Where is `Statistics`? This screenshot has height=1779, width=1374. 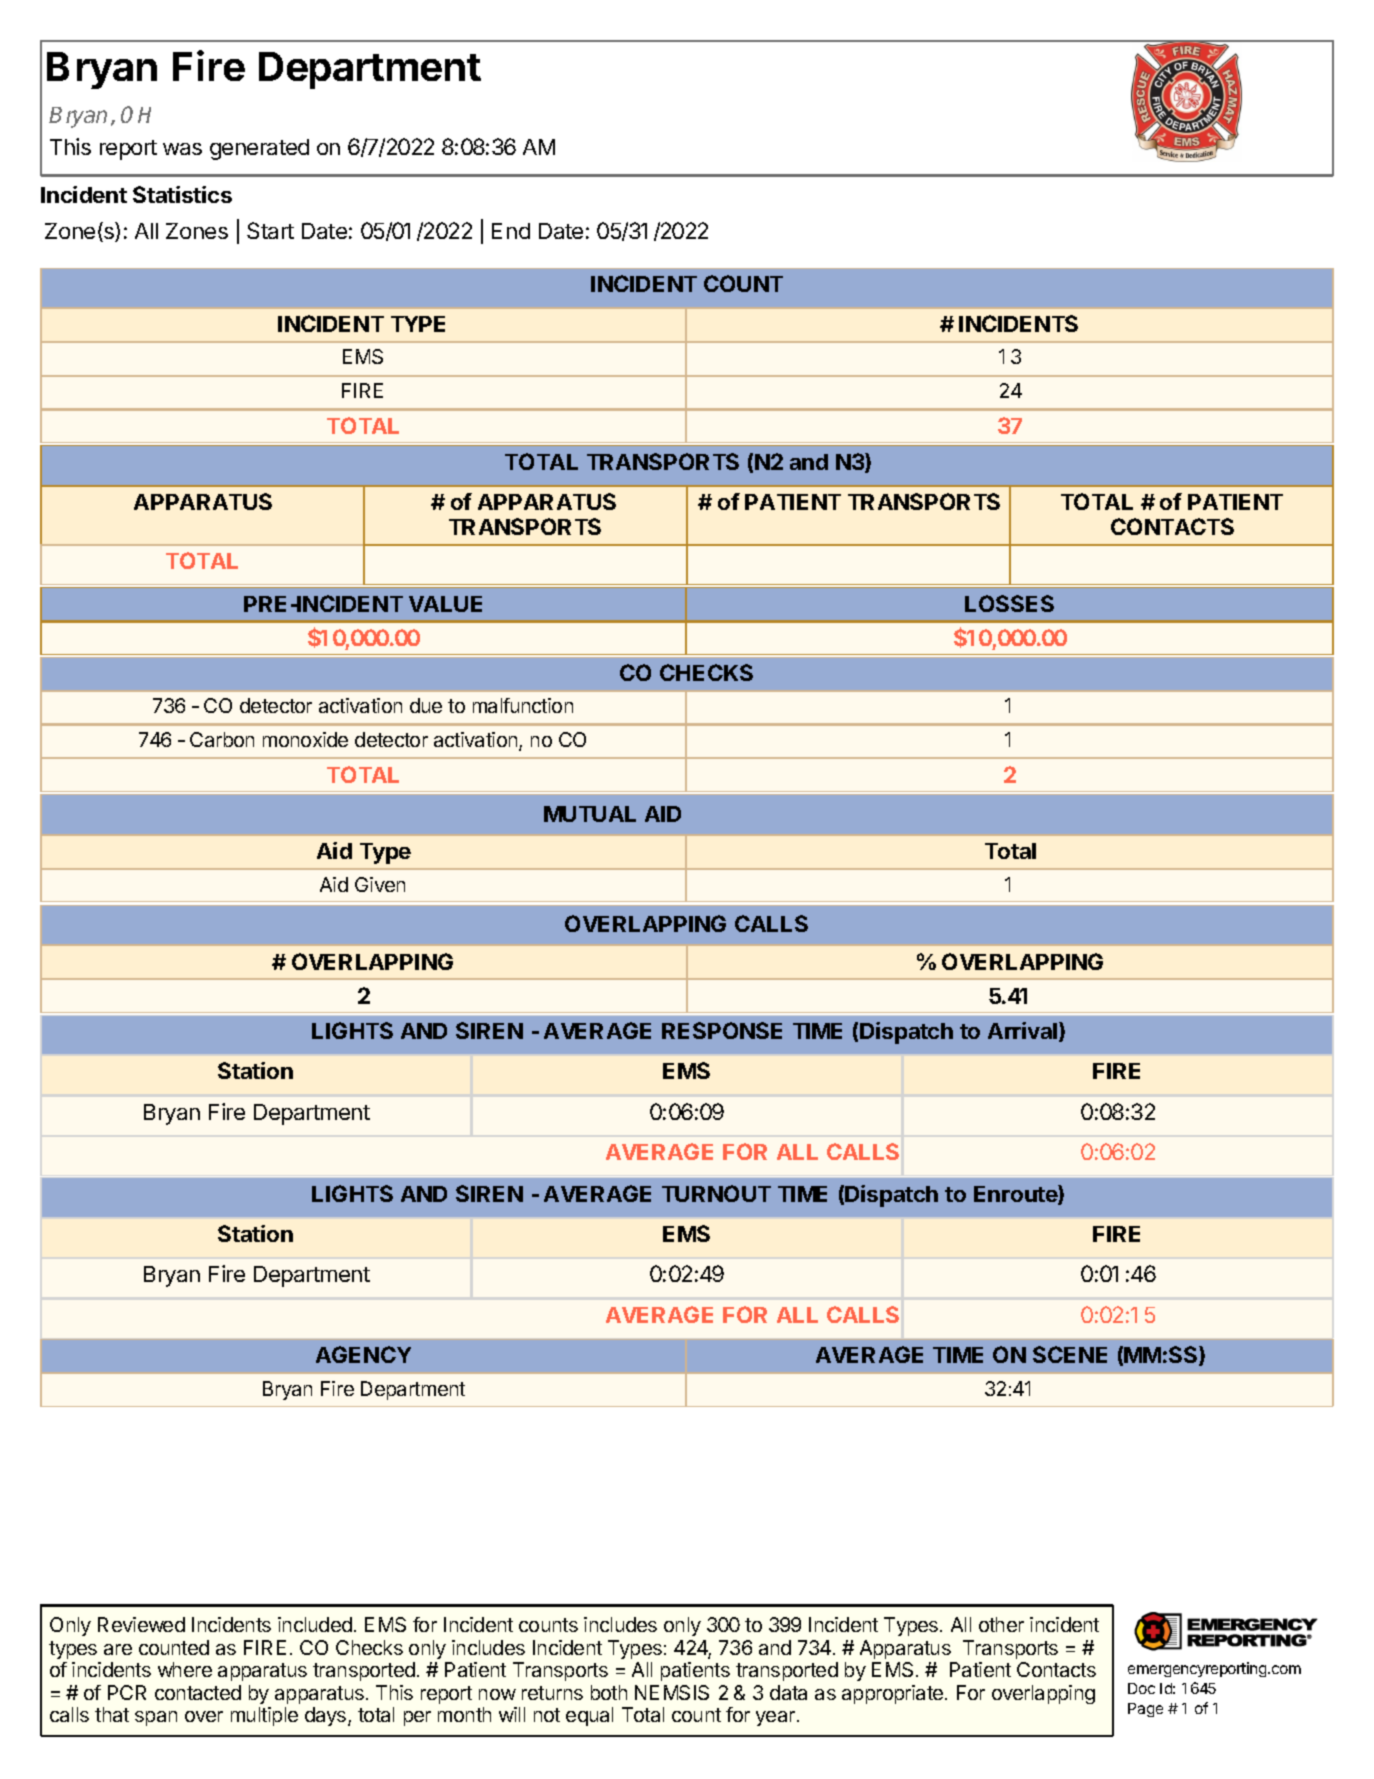
Statistics is located at coordinates (182, 194).
